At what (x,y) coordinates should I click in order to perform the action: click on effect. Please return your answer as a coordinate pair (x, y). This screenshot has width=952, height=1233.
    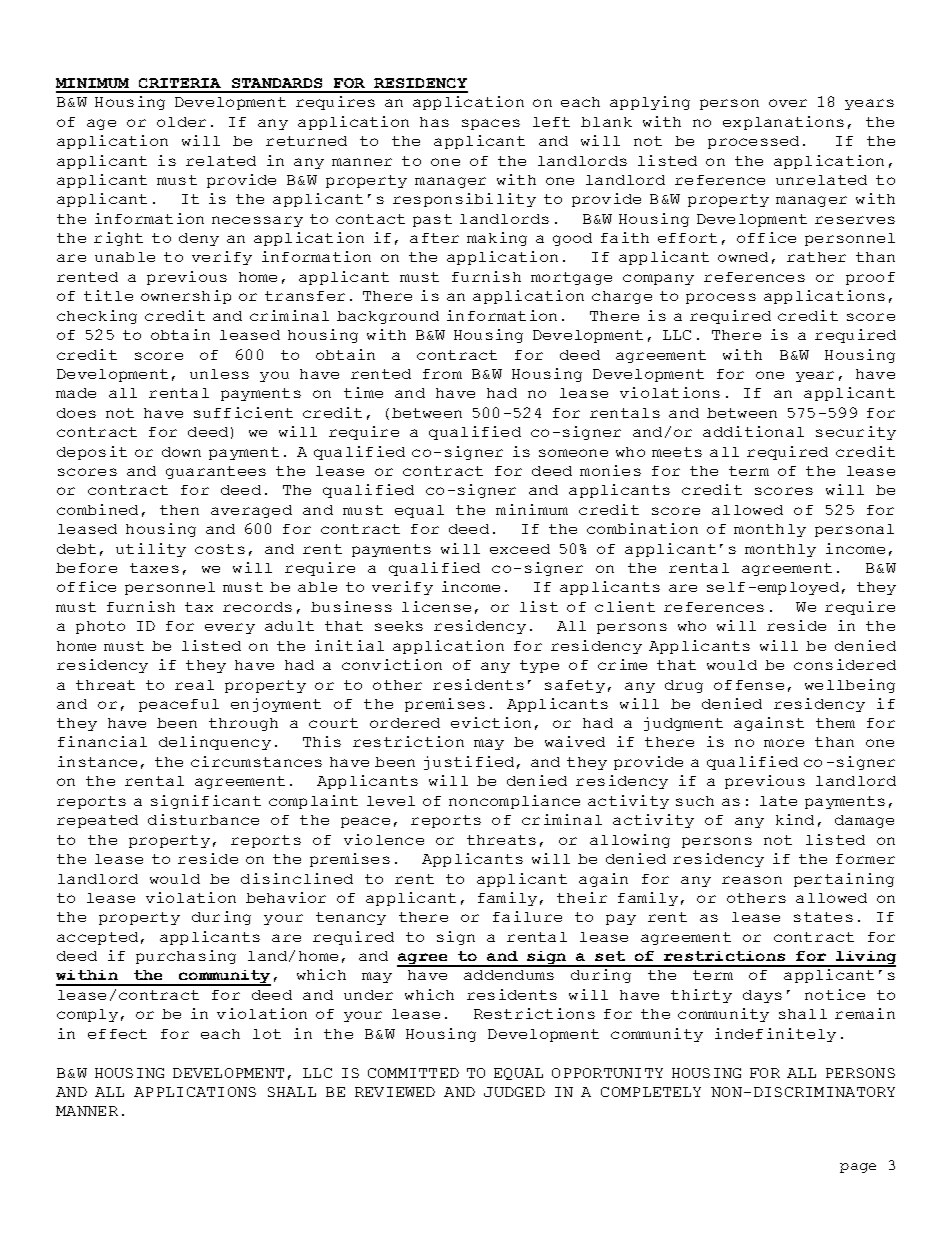
    Looking at the image, I should click on (117, 1034).
